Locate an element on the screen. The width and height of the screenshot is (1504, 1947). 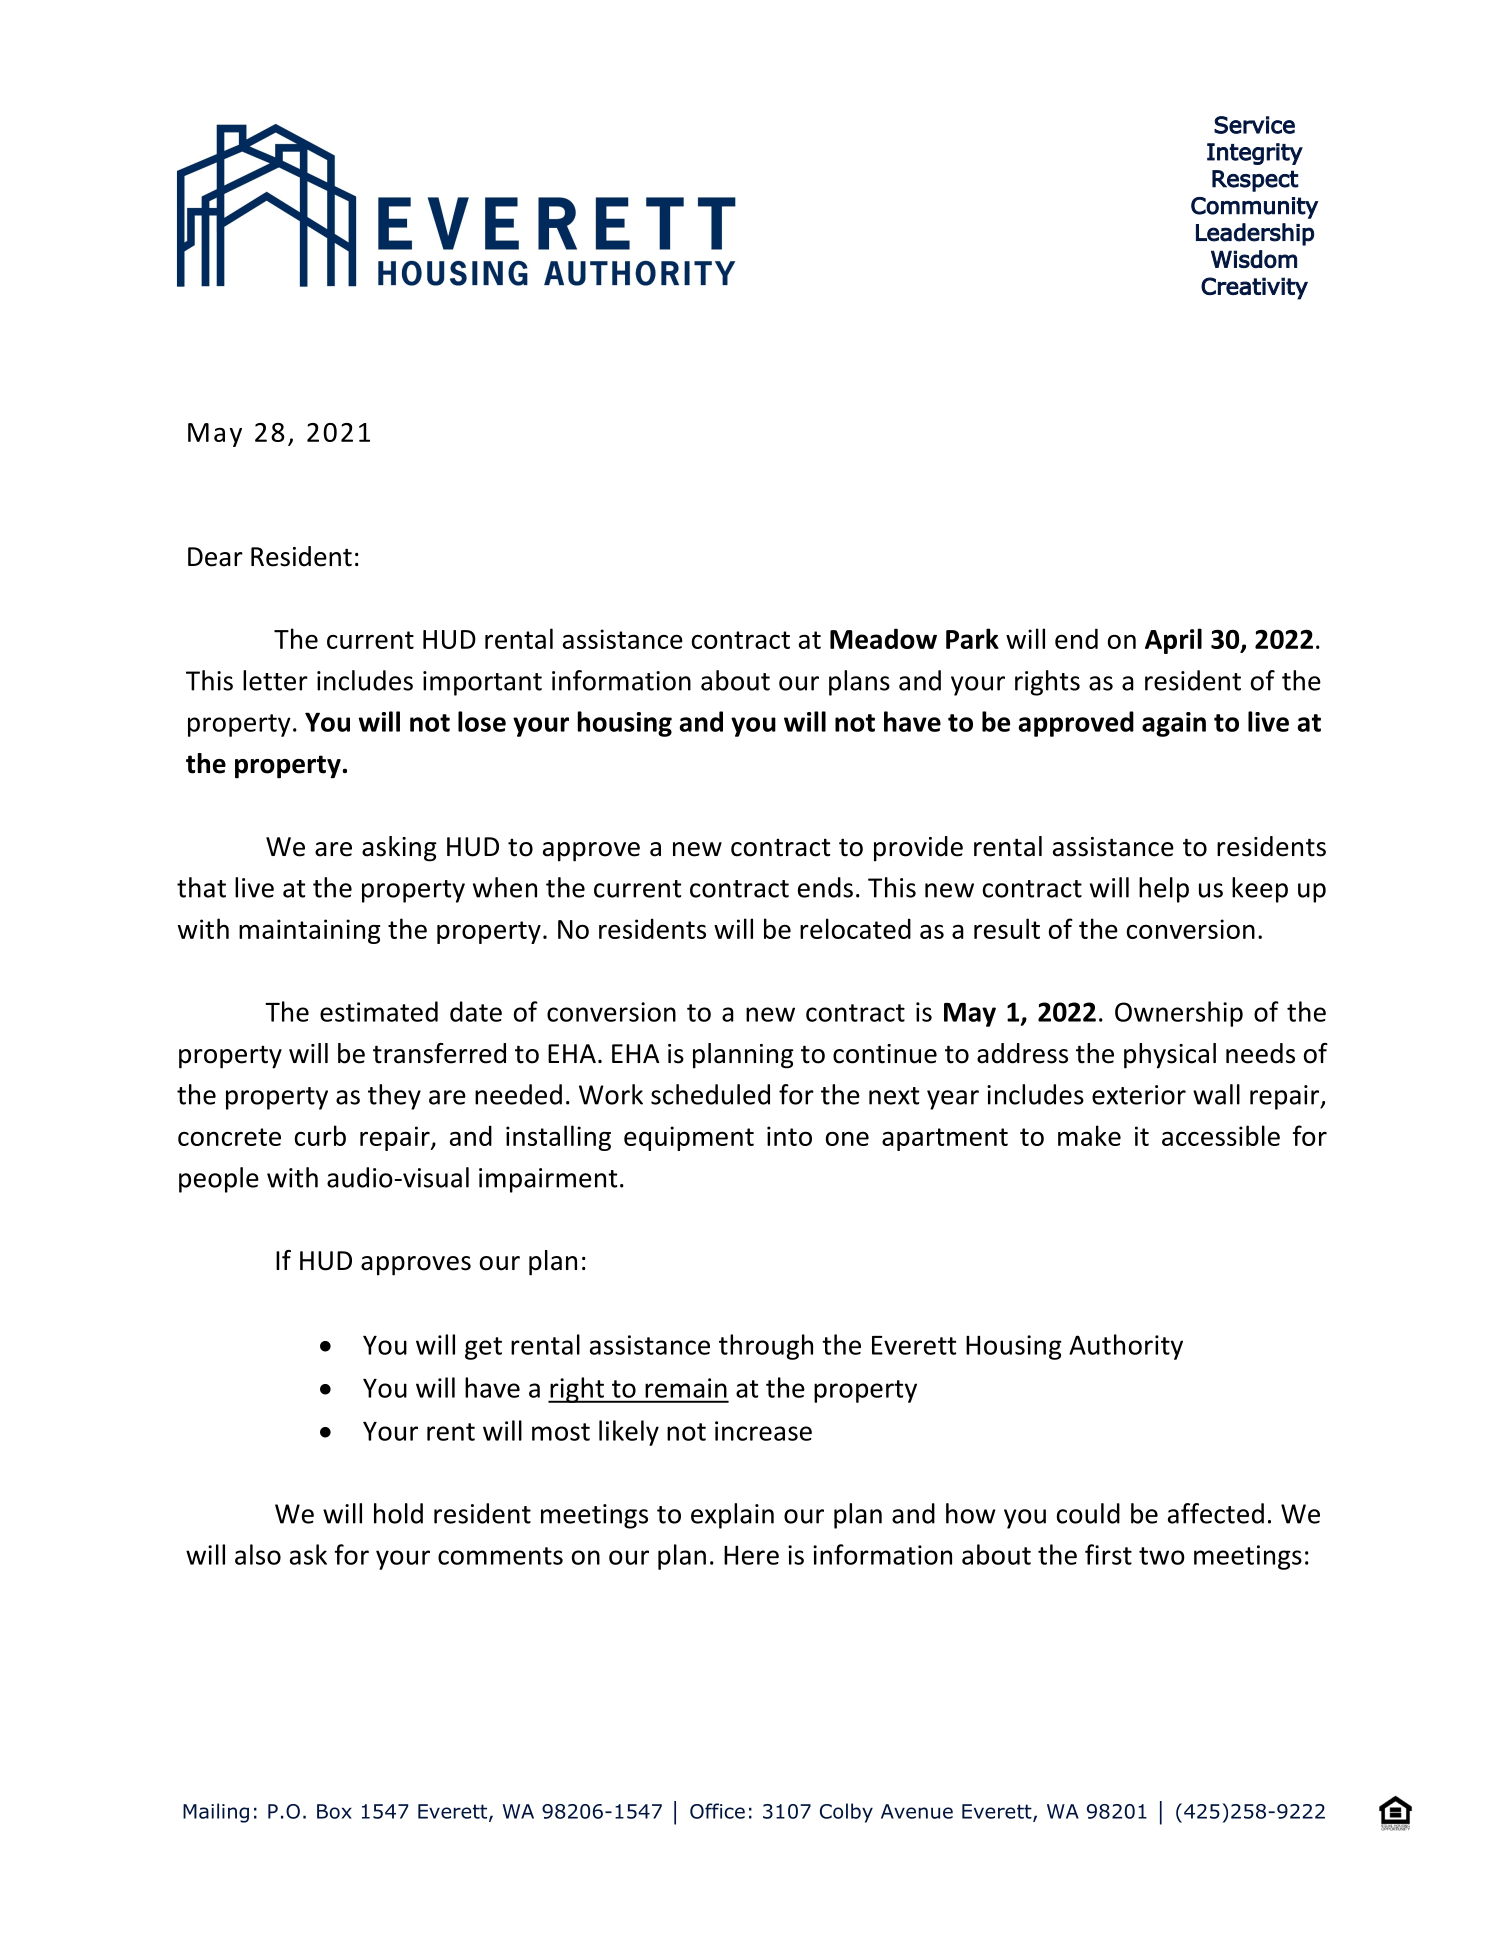
letter is located at coordinates (275, 680).
